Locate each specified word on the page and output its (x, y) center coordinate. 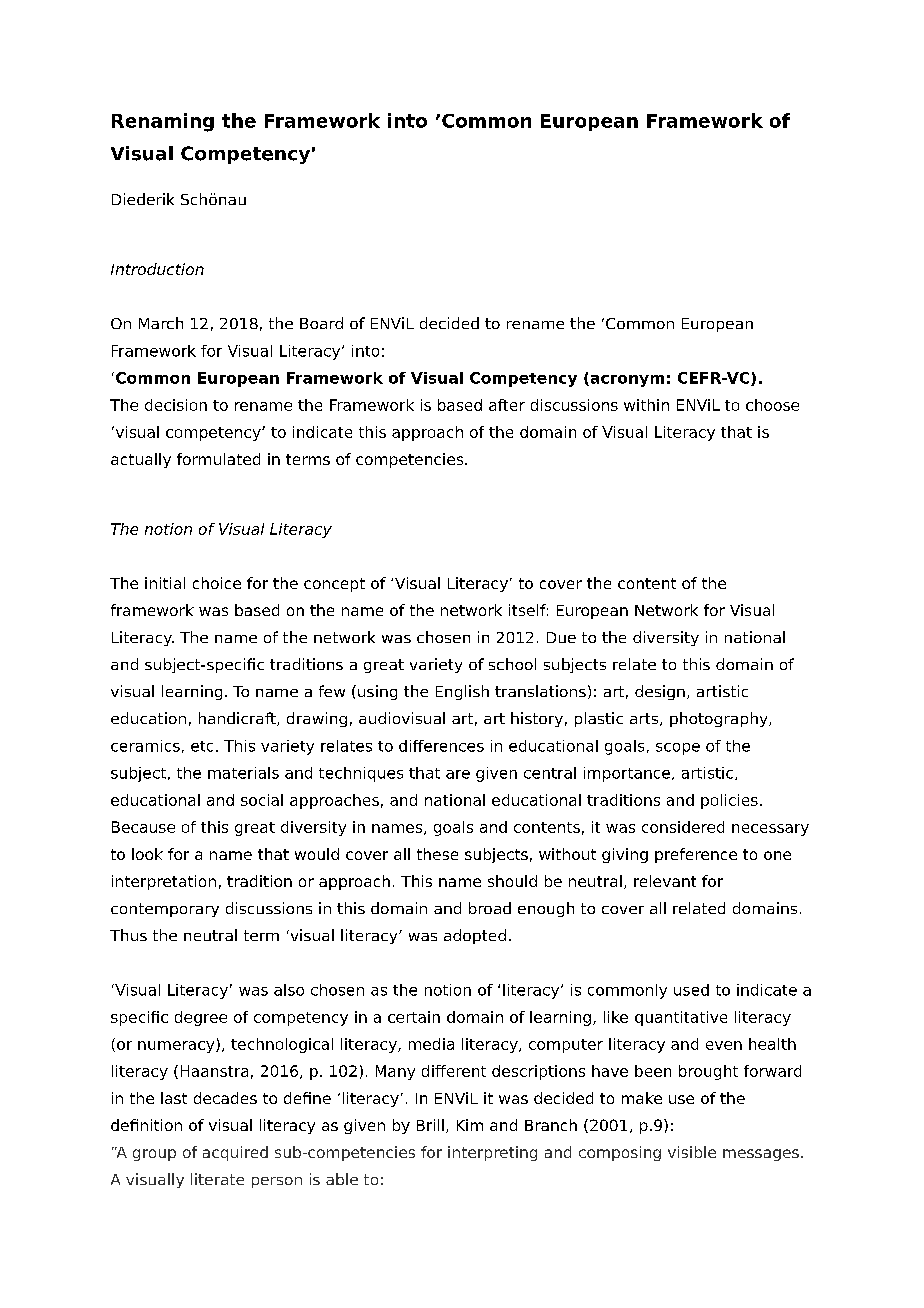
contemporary (165, 910)
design (660, 692)
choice (217, 583)
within (646, 405)
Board (321, 323)
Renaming (163, 122)
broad (490, 908)
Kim (470, 1125)
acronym (626, 381)
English (462, 692)
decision (176, 405)
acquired (235, 1153)
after (507, 405)
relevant (665, 881)
